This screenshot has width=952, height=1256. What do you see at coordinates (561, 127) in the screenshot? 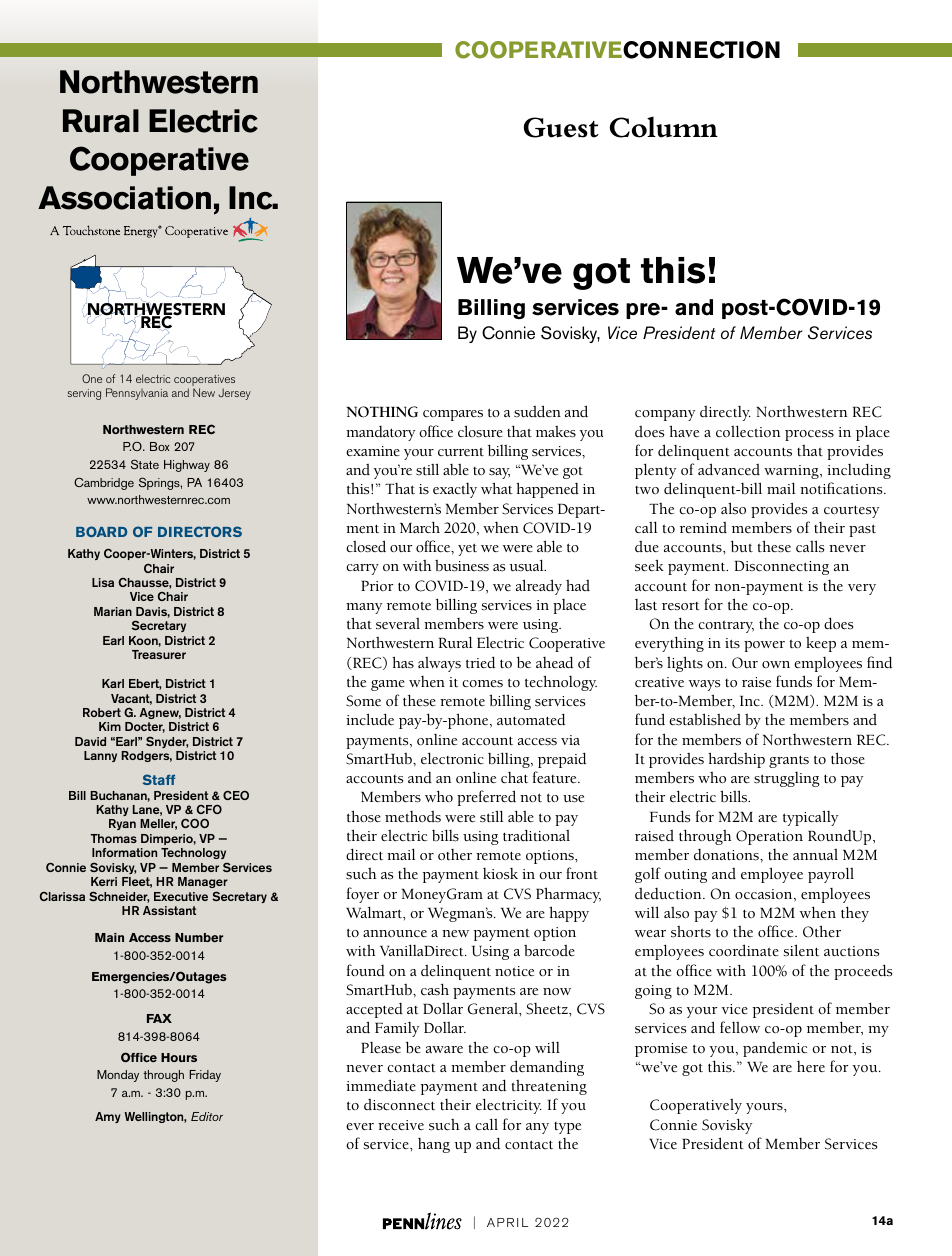
I see `Guest` at bounding box center [561, 127].
